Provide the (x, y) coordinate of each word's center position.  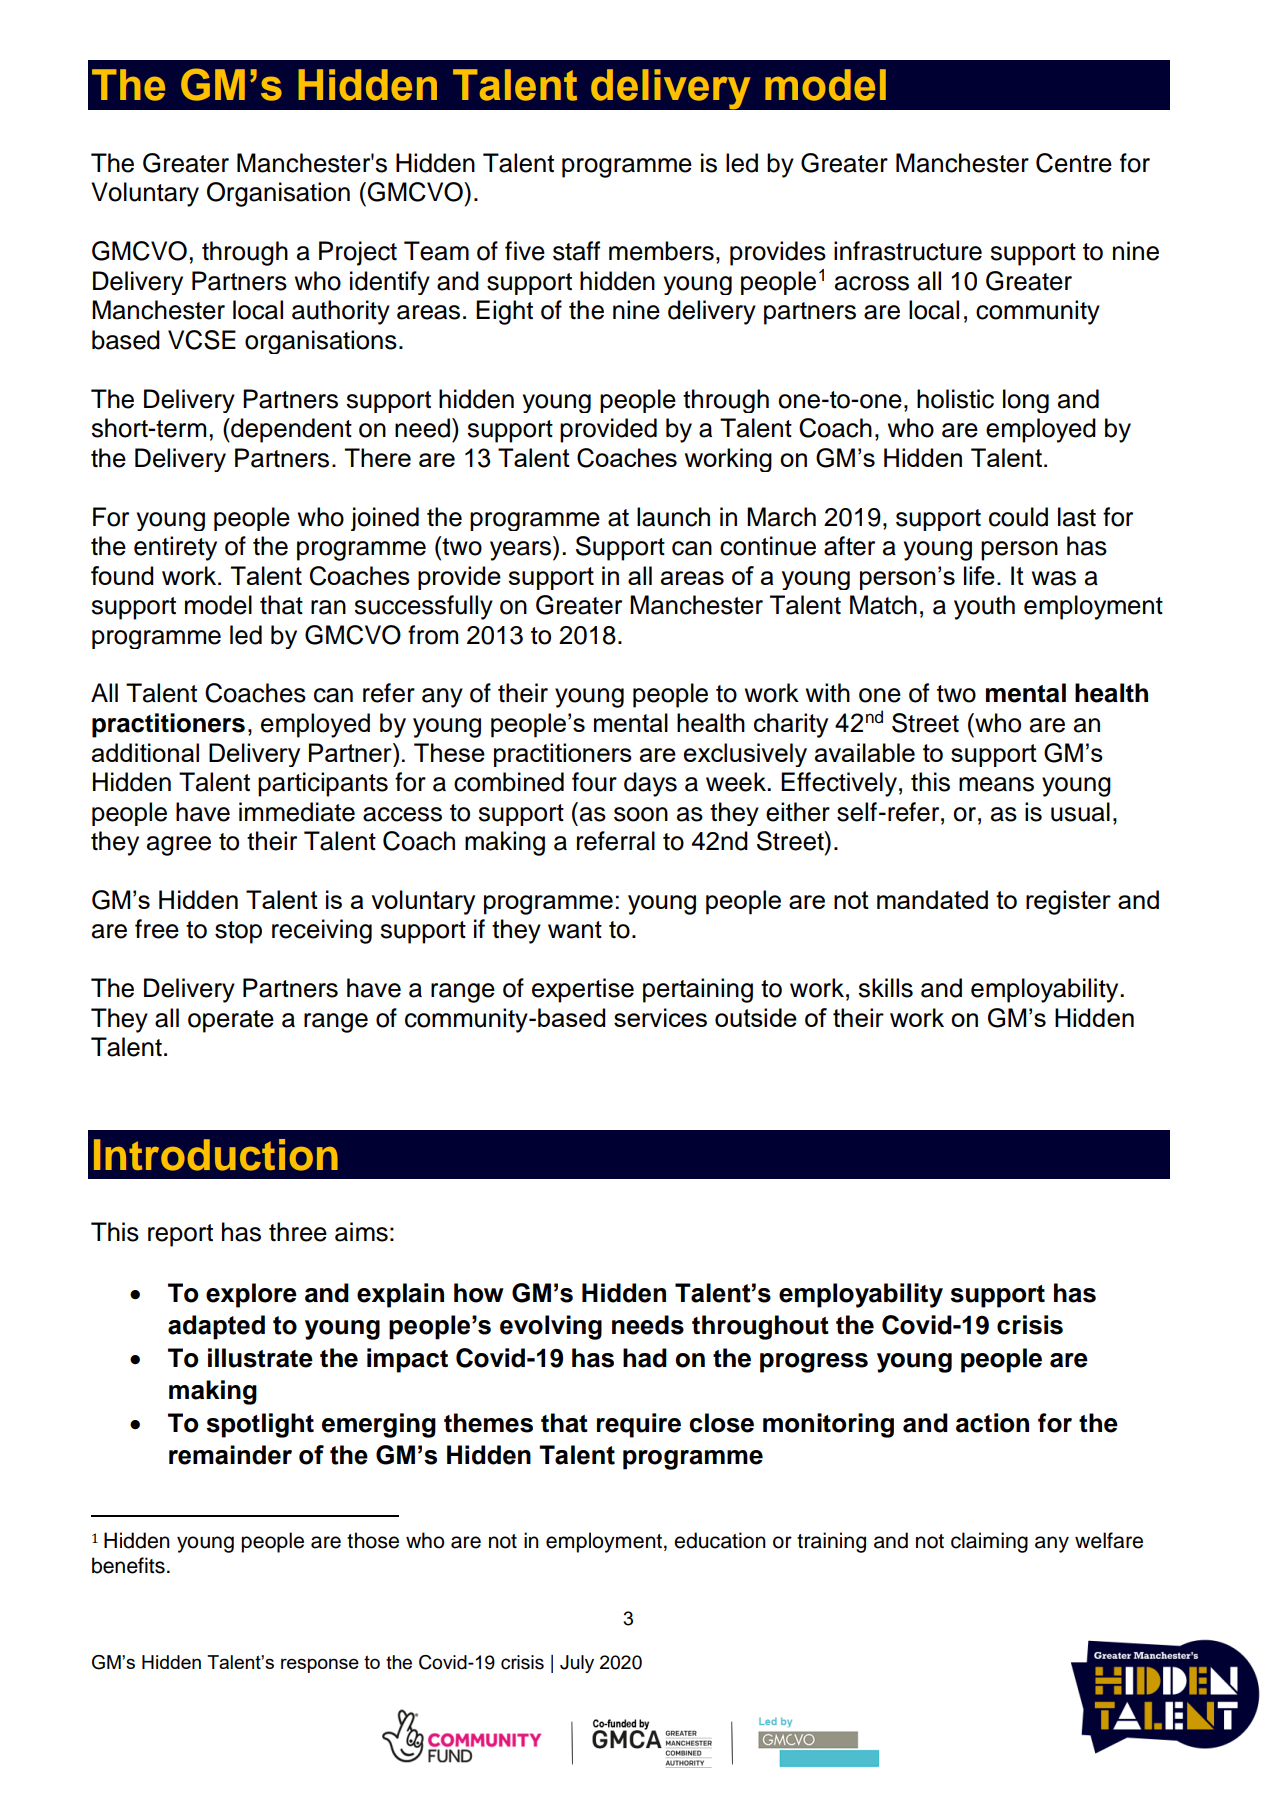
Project (358, 253)
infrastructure (908, 251)
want (575, 930)
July (577, 1664)
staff (576, 251)
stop (238, 932)
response (320, 1665)
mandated (932, 899)
